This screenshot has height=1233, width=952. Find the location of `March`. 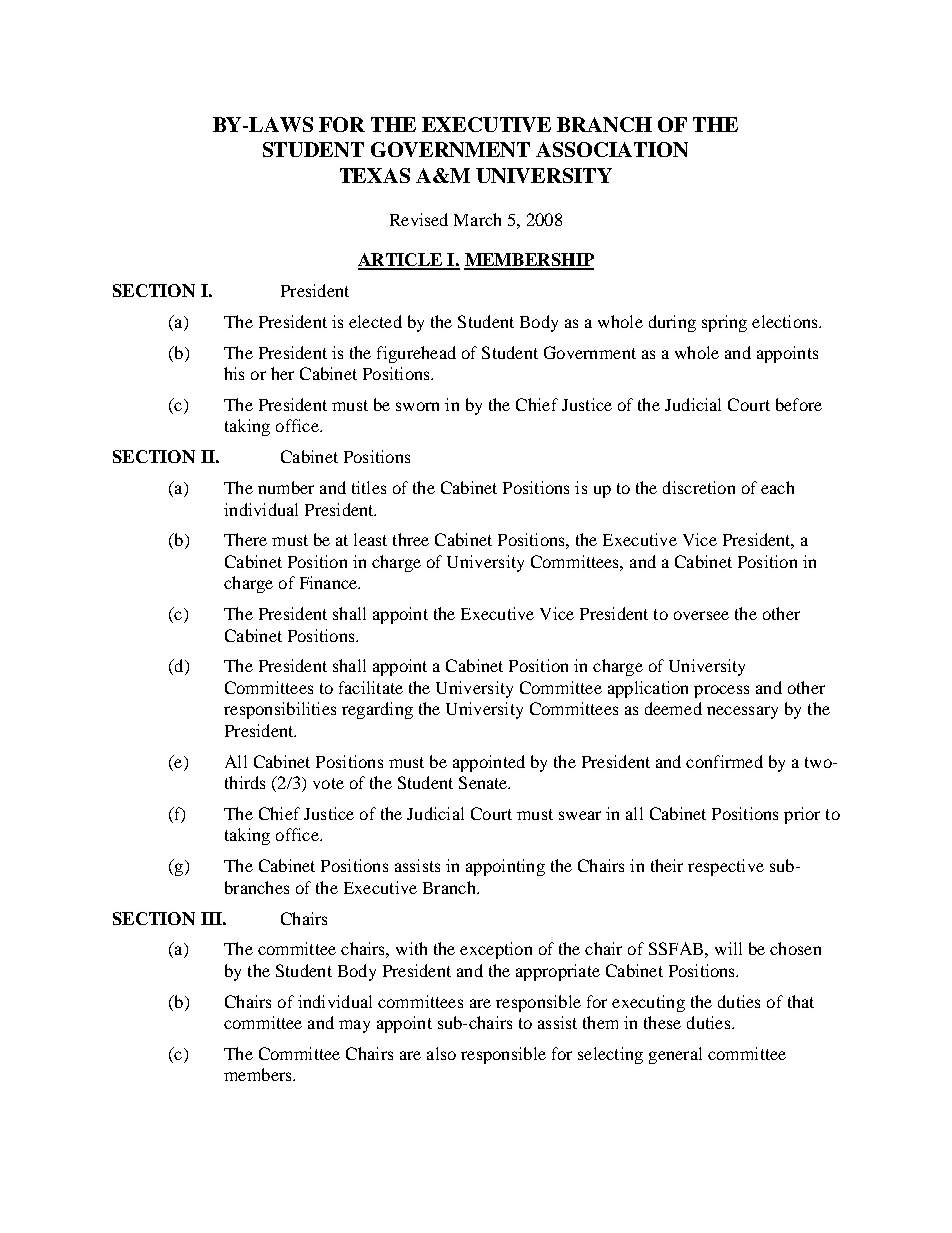

March is located at coordinates (477, 219).
